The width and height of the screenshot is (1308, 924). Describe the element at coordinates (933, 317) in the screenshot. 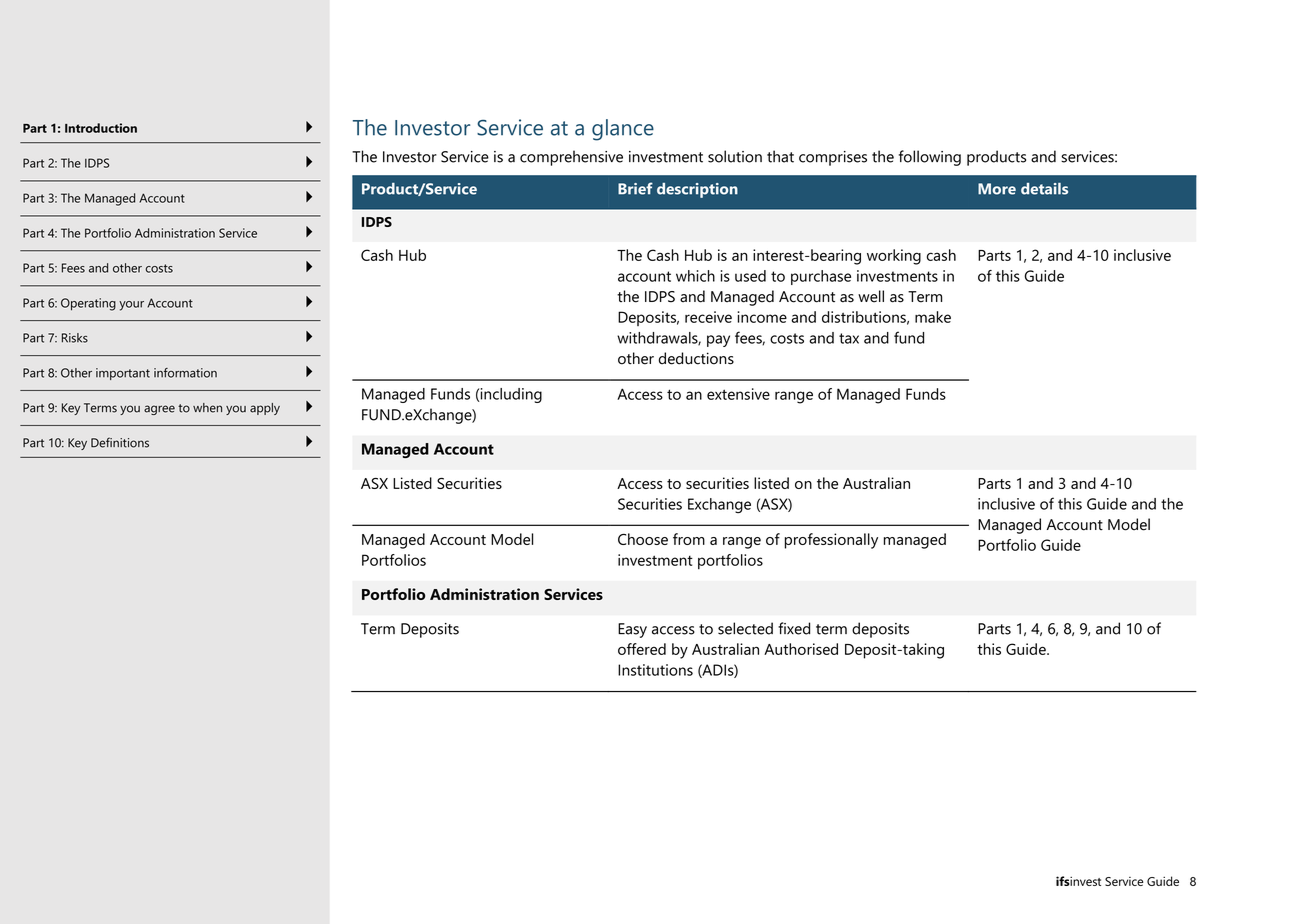

I see `make` at that location.
